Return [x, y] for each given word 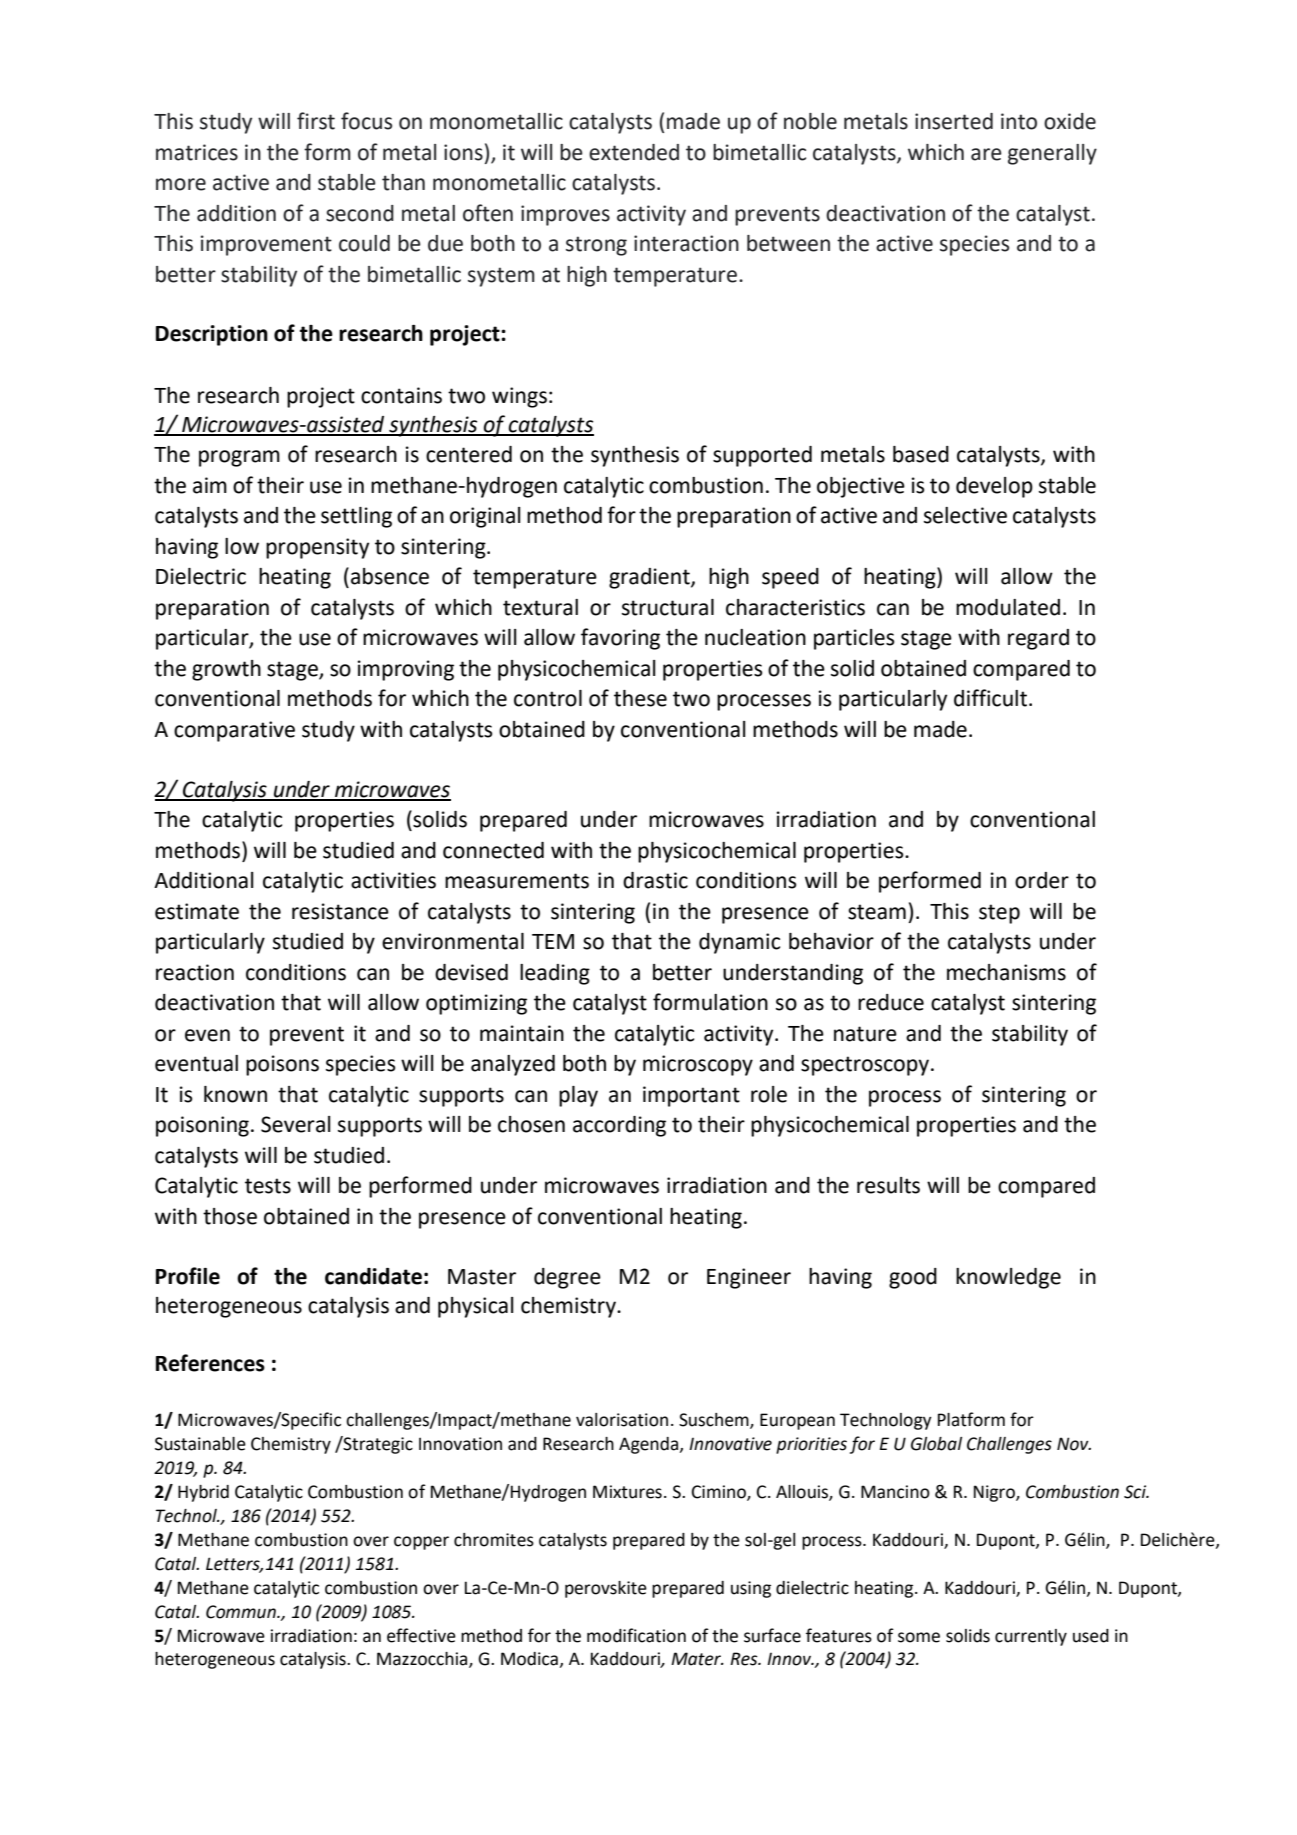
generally [1052, 154]
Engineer [749, 1278]
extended [634, 152]
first [316, 121]
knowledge [1008, 1278]
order [1042, 880]
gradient [650, 578]
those [230, 1216]
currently [1031, 1637]
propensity [317, 548]
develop [994, 487]
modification [636, 1635]
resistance [340, 911]
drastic [655, 880]
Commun [242, 1612]
